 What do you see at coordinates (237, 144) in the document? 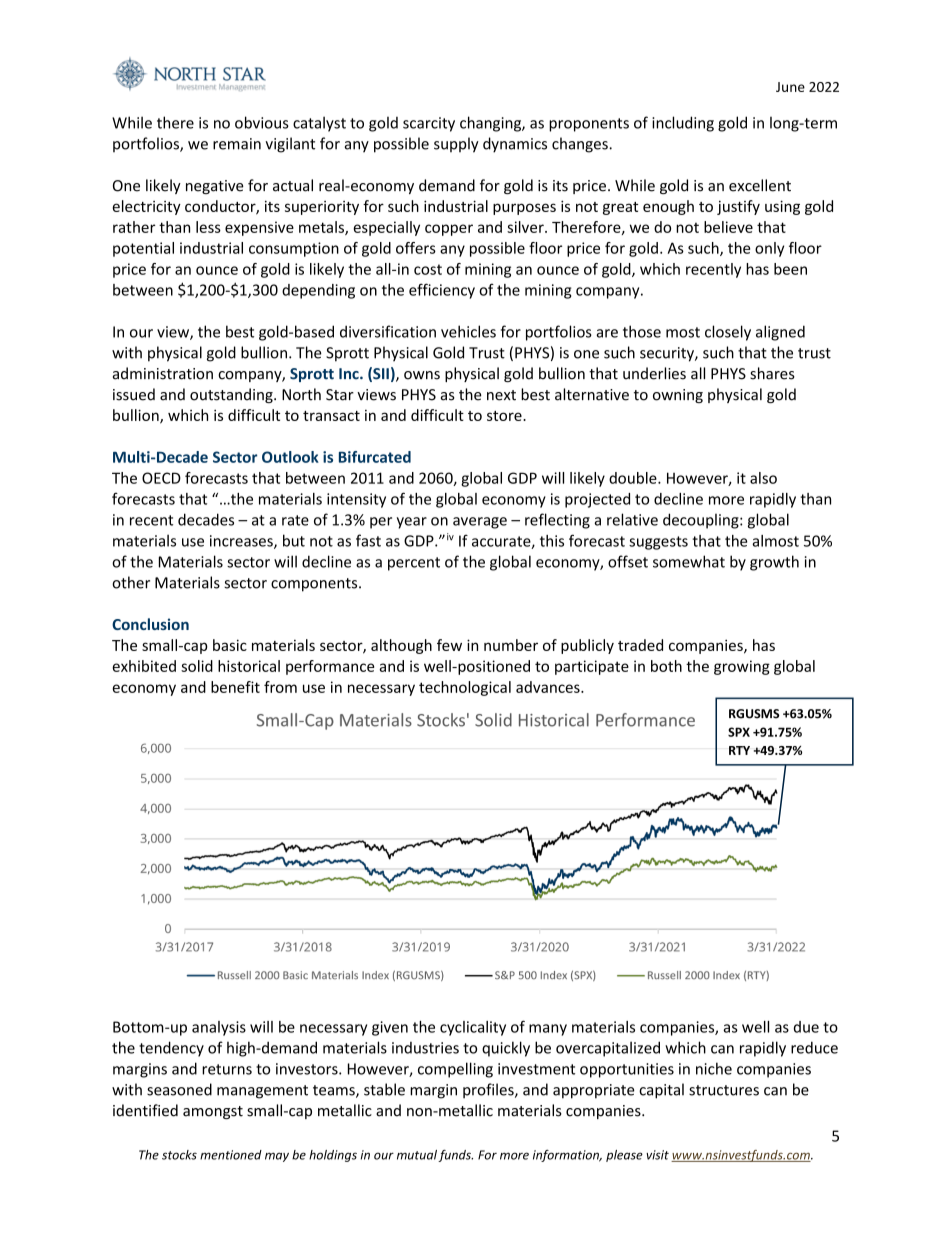
I see `remain` at bounding box center [237, 144].
